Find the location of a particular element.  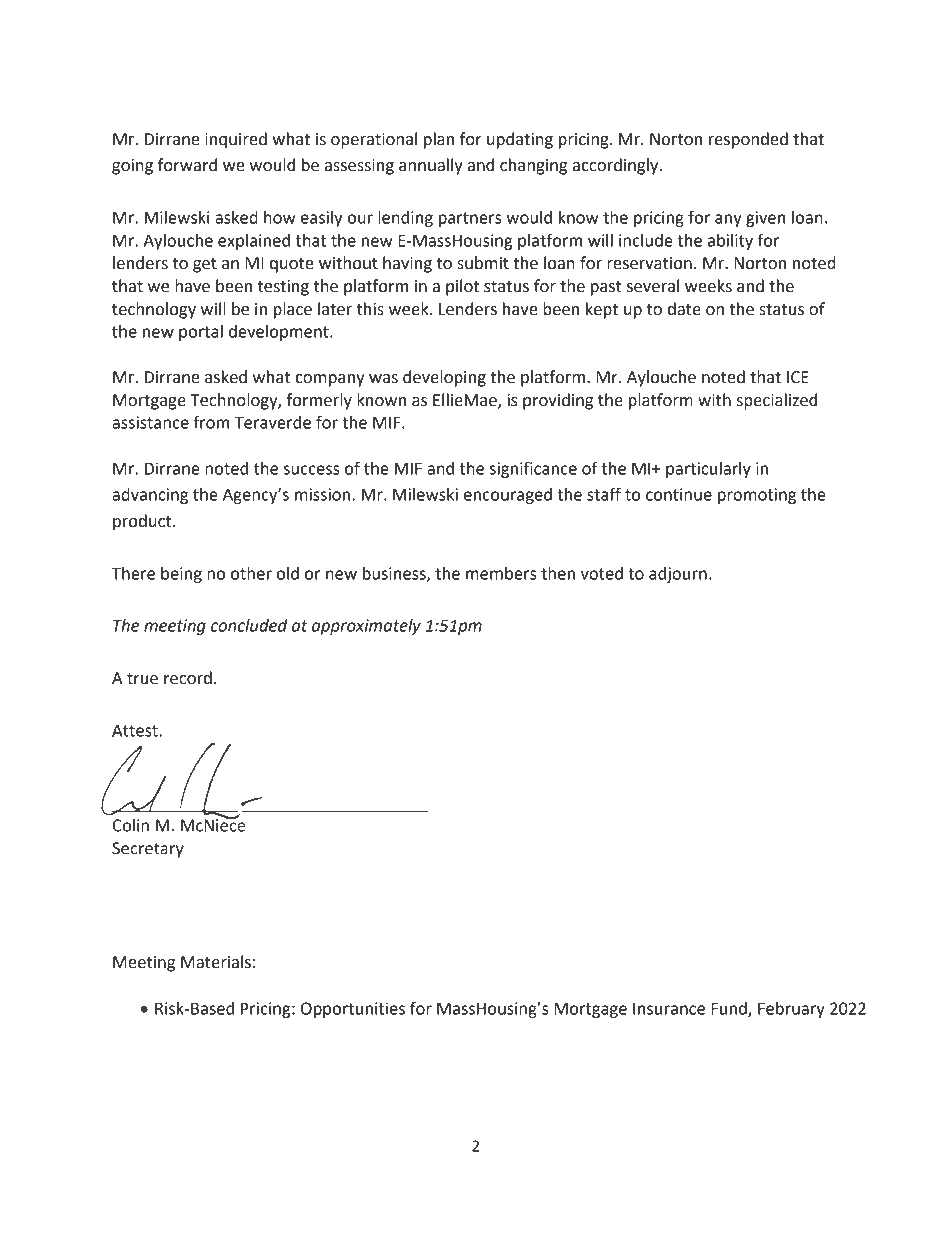

Fund is located at coordinates (730, 1009).
